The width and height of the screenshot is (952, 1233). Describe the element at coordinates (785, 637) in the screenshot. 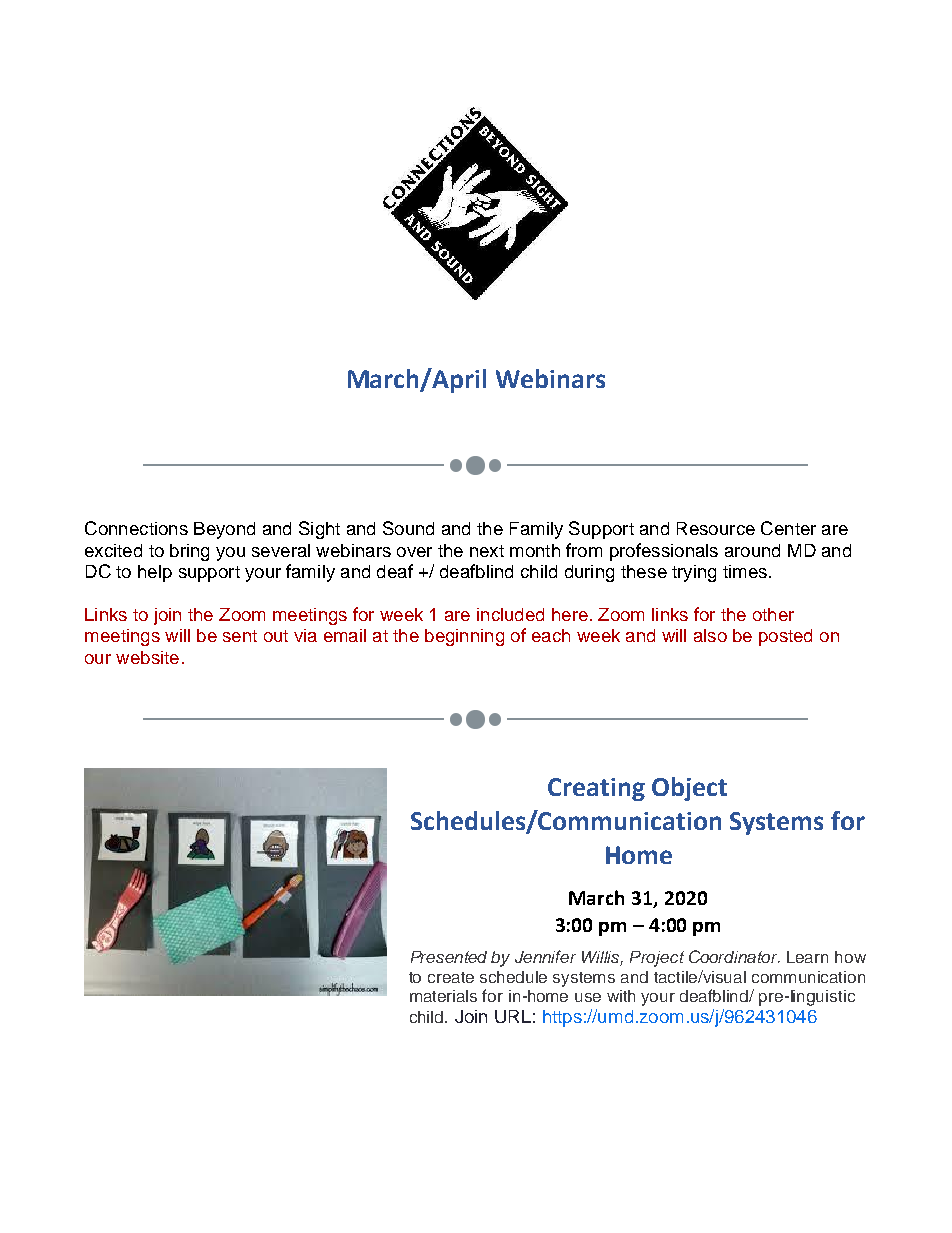

I see `posted` at that location.
